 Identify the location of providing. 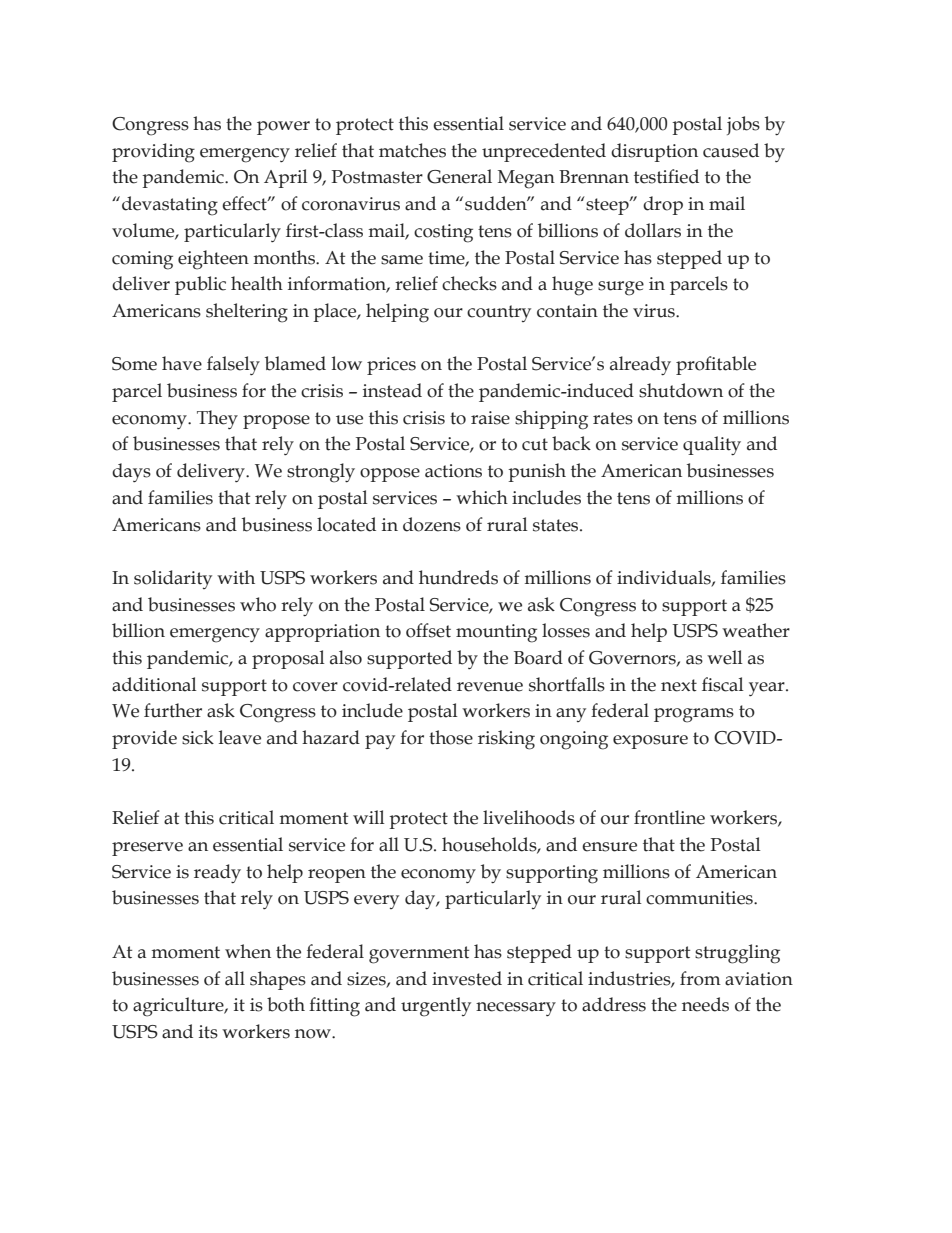
(153, 153).
